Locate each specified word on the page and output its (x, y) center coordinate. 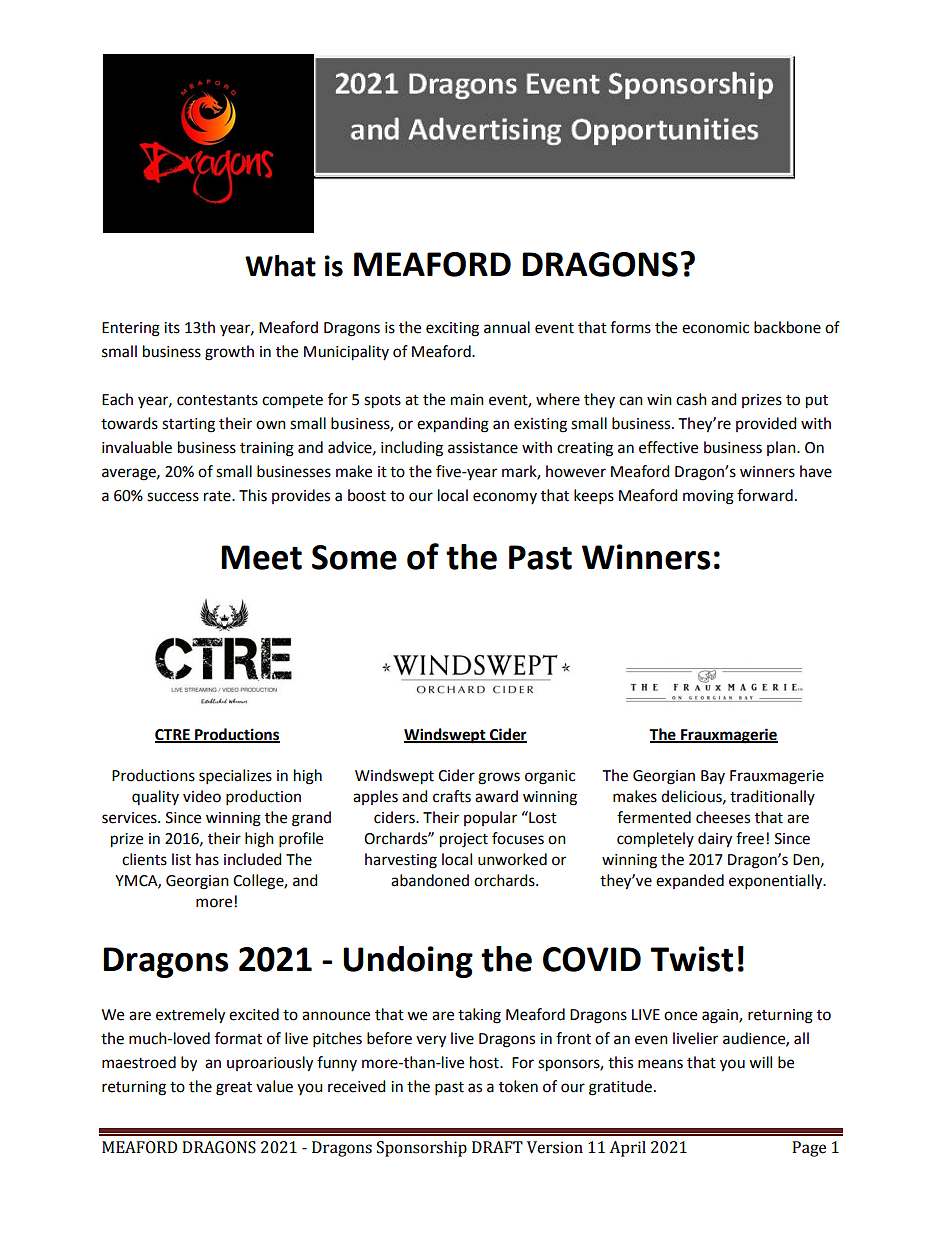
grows (499, 778)
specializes (235, 777)
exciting (452, 329)
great (234, 1089)
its (172, 328)
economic (715, 328)
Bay (713, 777)
